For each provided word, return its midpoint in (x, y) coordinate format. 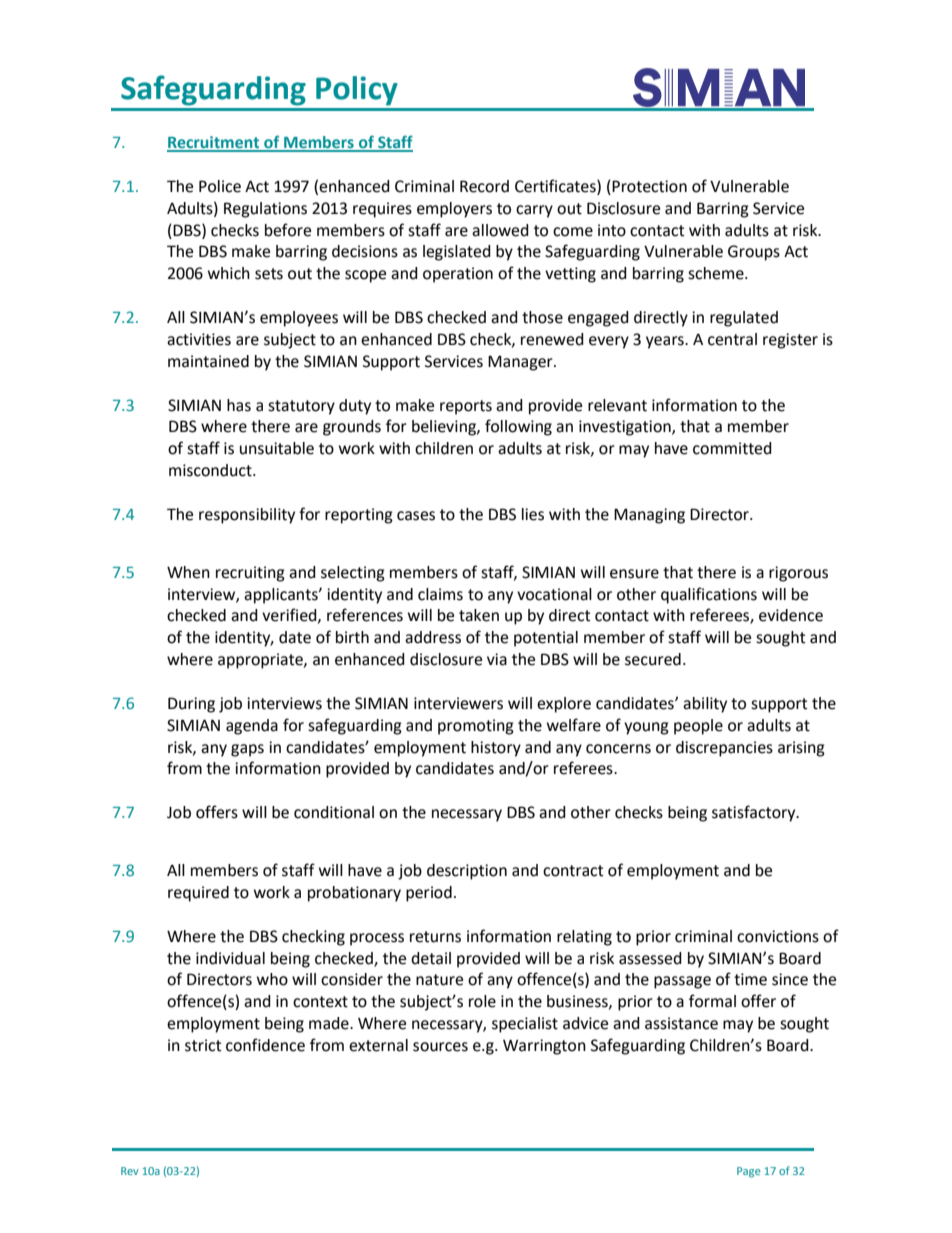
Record (484, 186)
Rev (130, 1171)
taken (479, 615)
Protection (648, 187)
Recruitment (214, 143)
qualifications (709, 595)
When (188, 572)
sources (440, 1047)
